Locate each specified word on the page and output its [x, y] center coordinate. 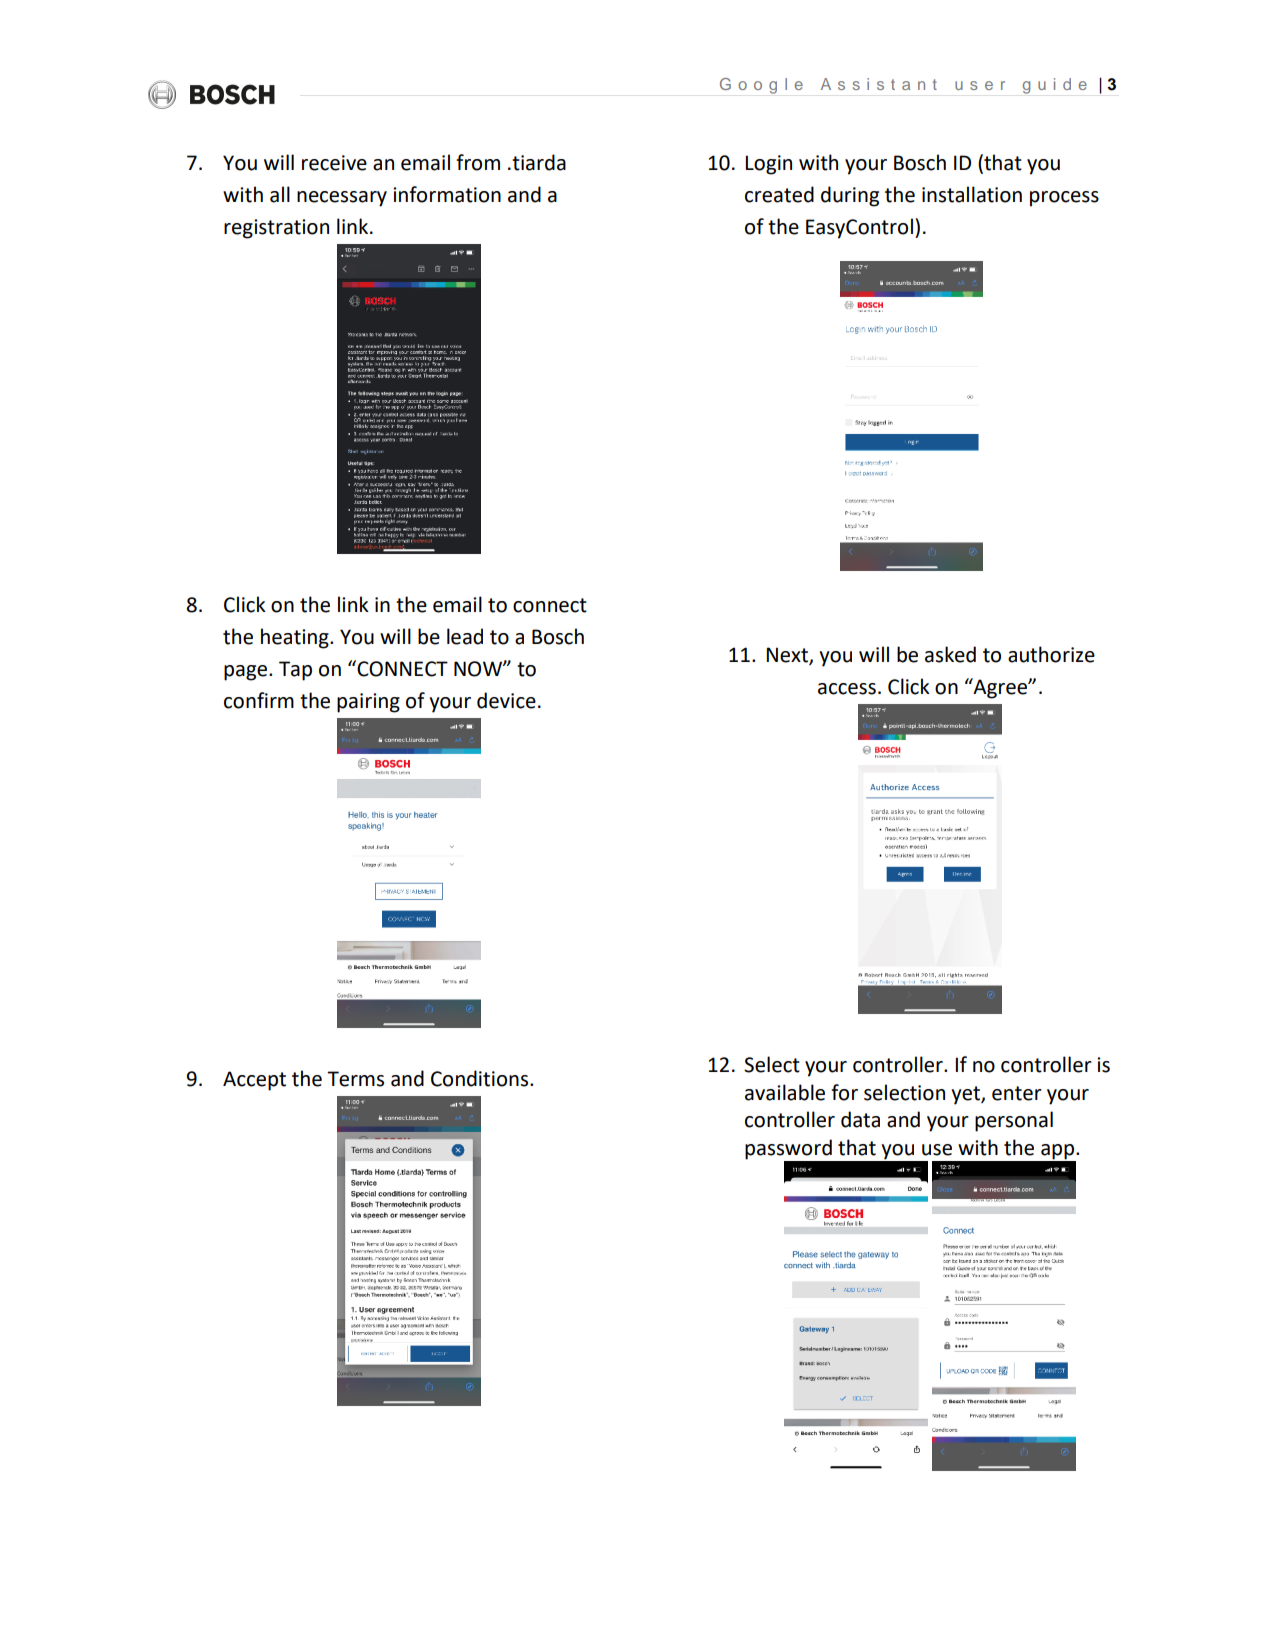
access [847, 689]
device [506, 700]
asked [950, 654]
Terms [355, 1079]
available [785, 1092]
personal [1014, 1121]
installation [972, 194]
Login [768, 165]
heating [296, 638]
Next [788, 656]
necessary [342, 199]
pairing [368, 703]
